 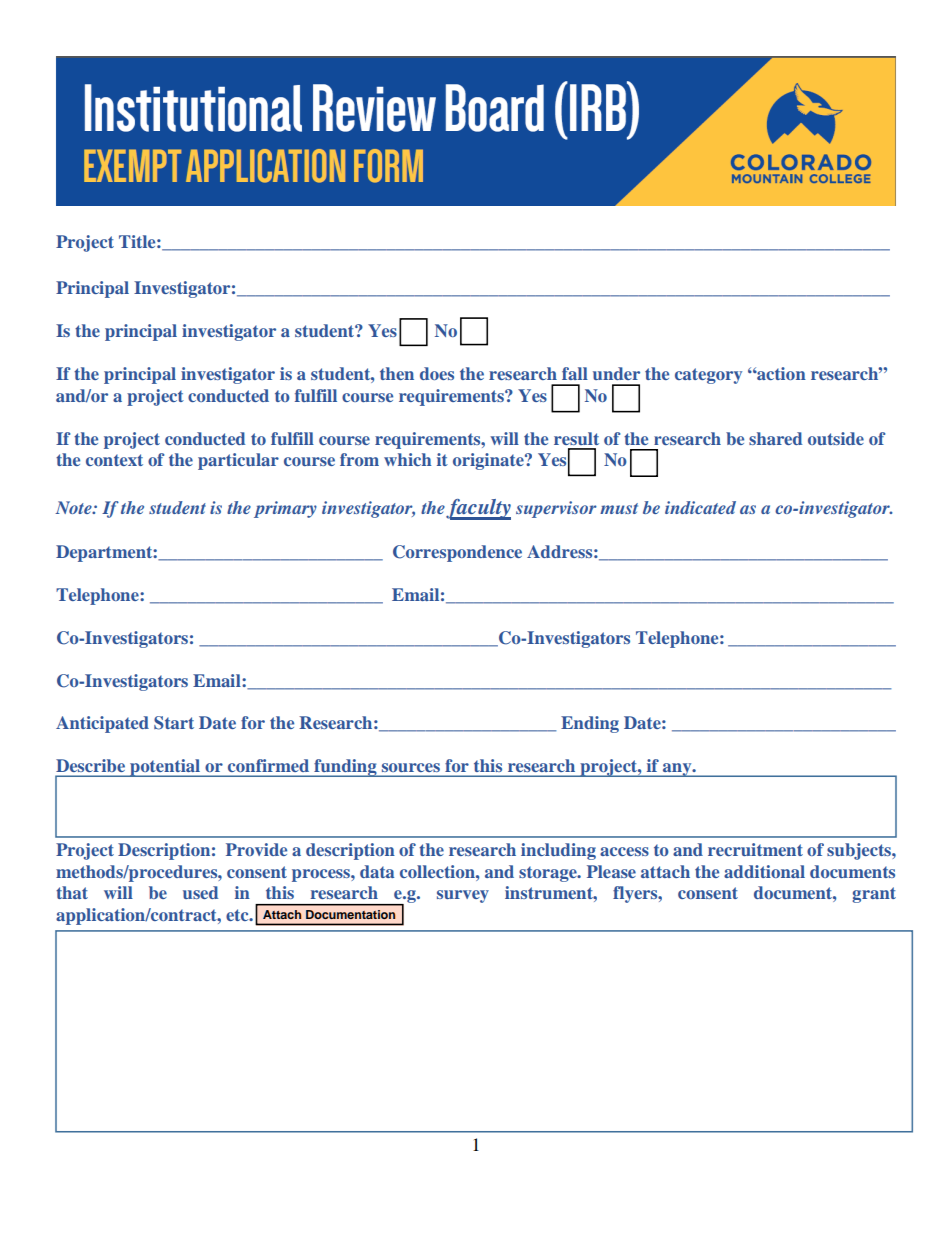 I want to click on Correspondence, so click(x=457, y=553).
